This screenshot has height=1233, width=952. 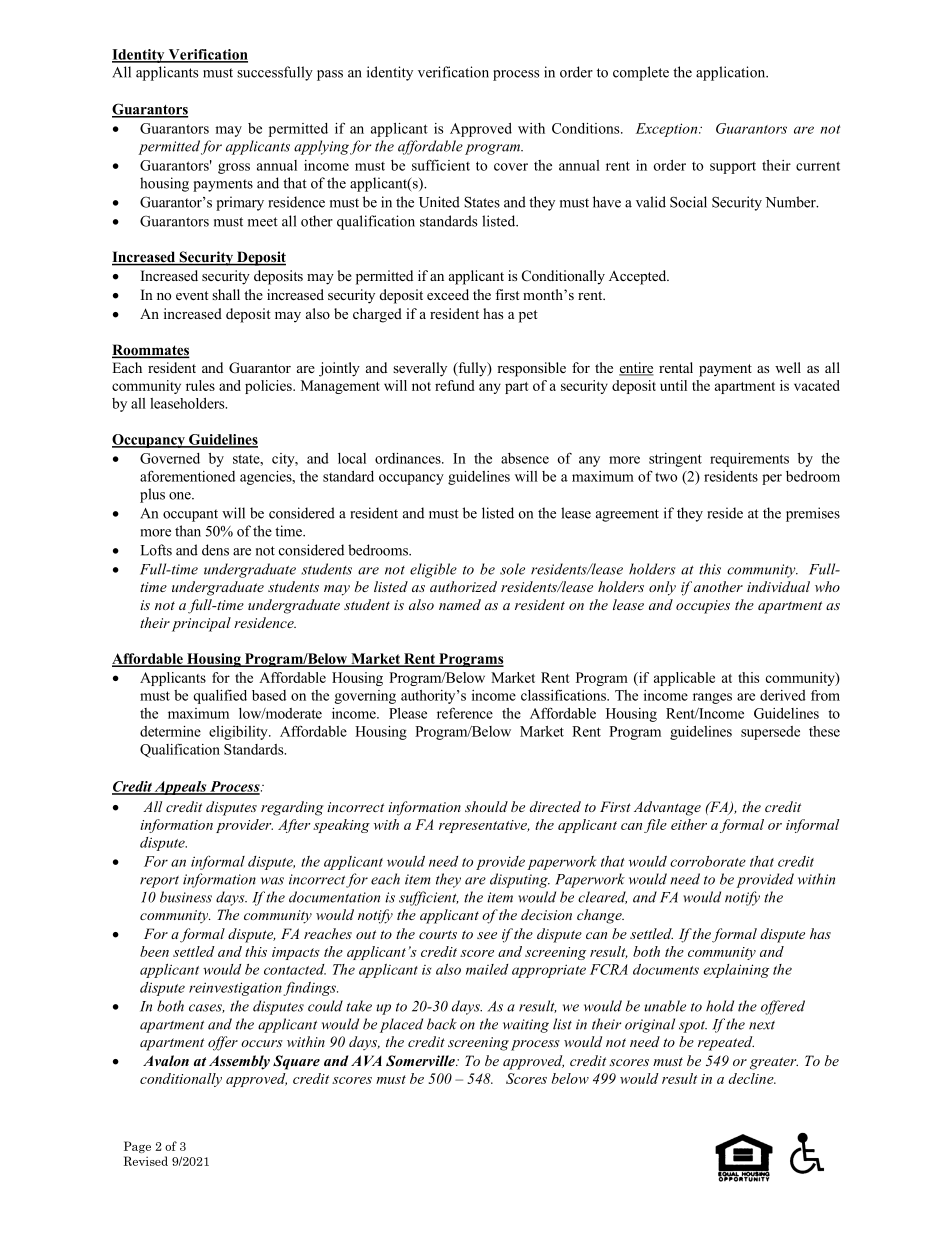 What do you see at coordinates (145, 1161) in the screenshot?
I see `Revised` at bounding box center [145, 1161].
